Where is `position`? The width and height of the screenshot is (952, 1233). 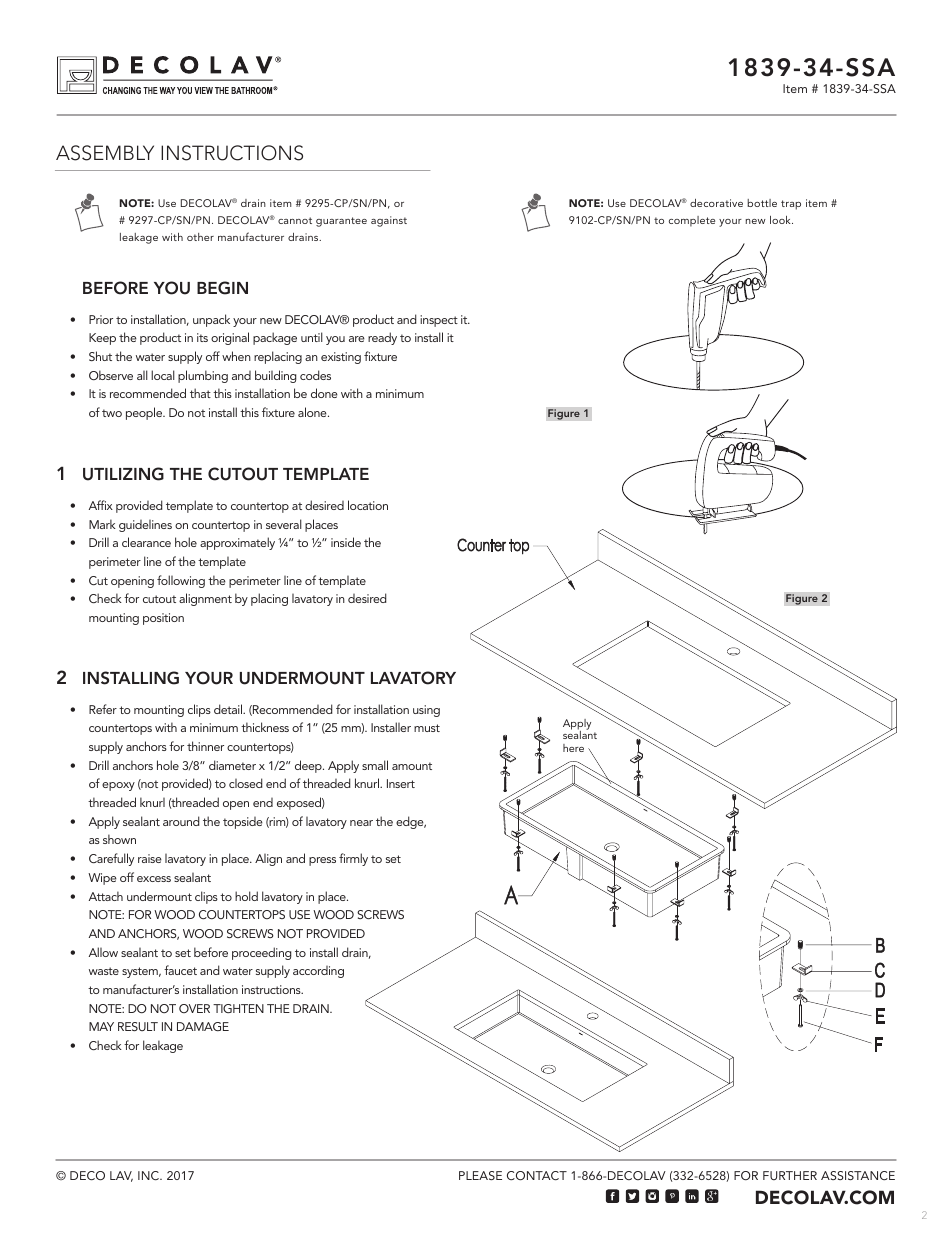
position is located at coordinates (163, 619).
